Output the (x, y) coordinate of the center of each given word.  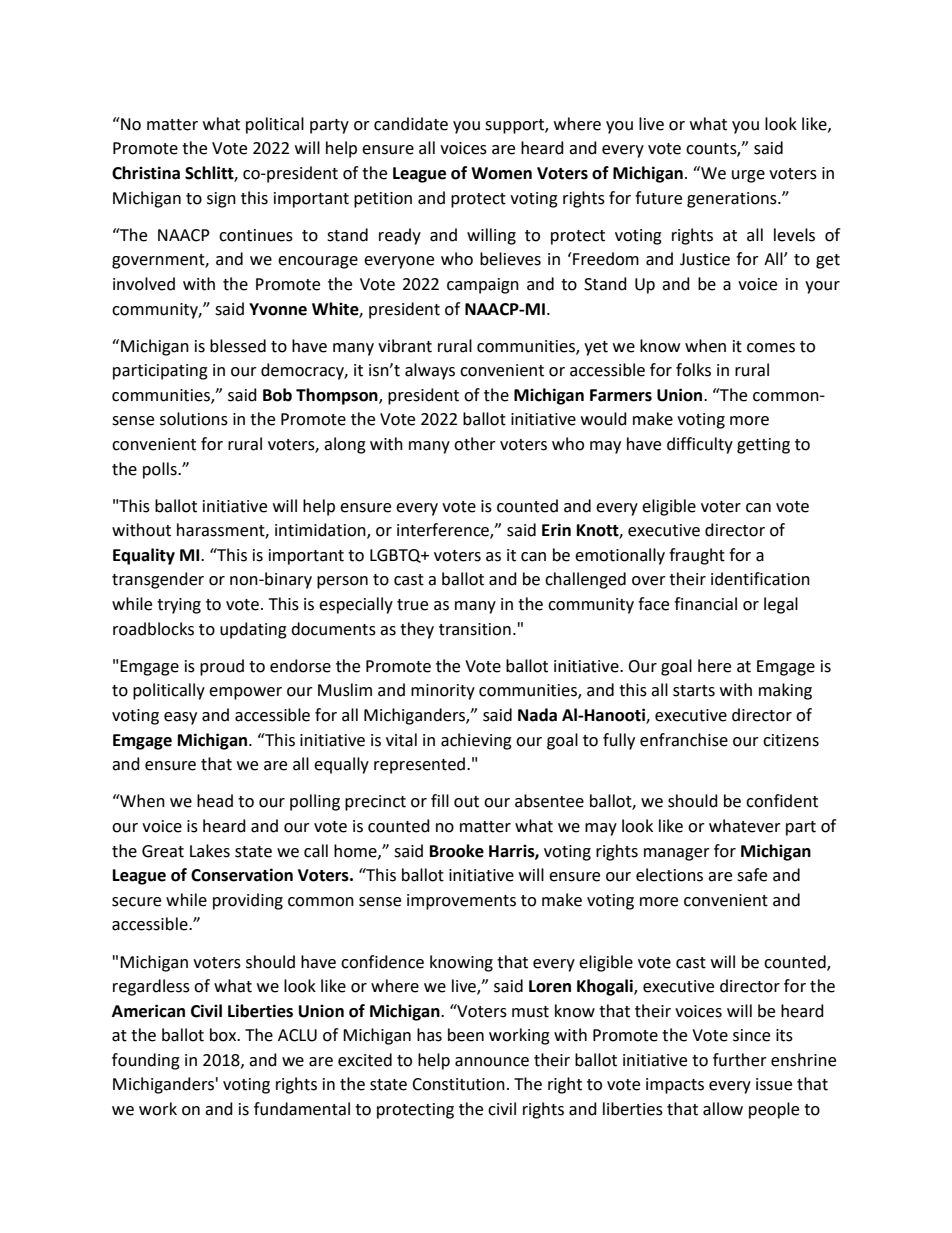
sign (221, 200)
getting (763, 446)
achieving (476, 741)
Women (501, 173)
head (215, 801)
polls (161, 470)
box (224, 1035)
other (475, 444)
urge (748, 176)
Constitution (458, 1084)
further (740, 1060)
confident (782, 801)
